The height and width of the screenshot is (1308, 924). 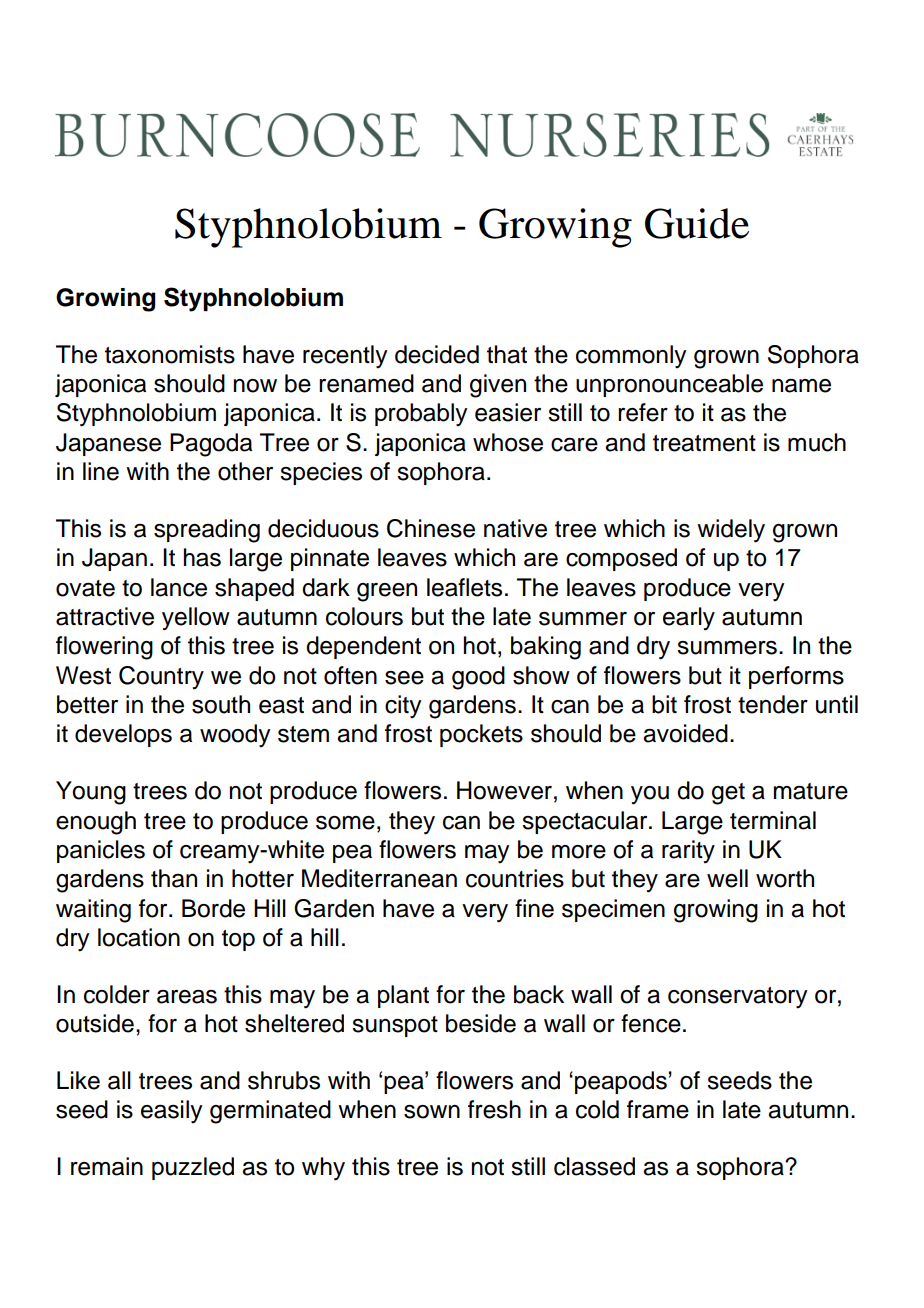 What do you see at coordinates (437, 354) in the screenshot?
I see `decided` at bounding box center [437, 354].
